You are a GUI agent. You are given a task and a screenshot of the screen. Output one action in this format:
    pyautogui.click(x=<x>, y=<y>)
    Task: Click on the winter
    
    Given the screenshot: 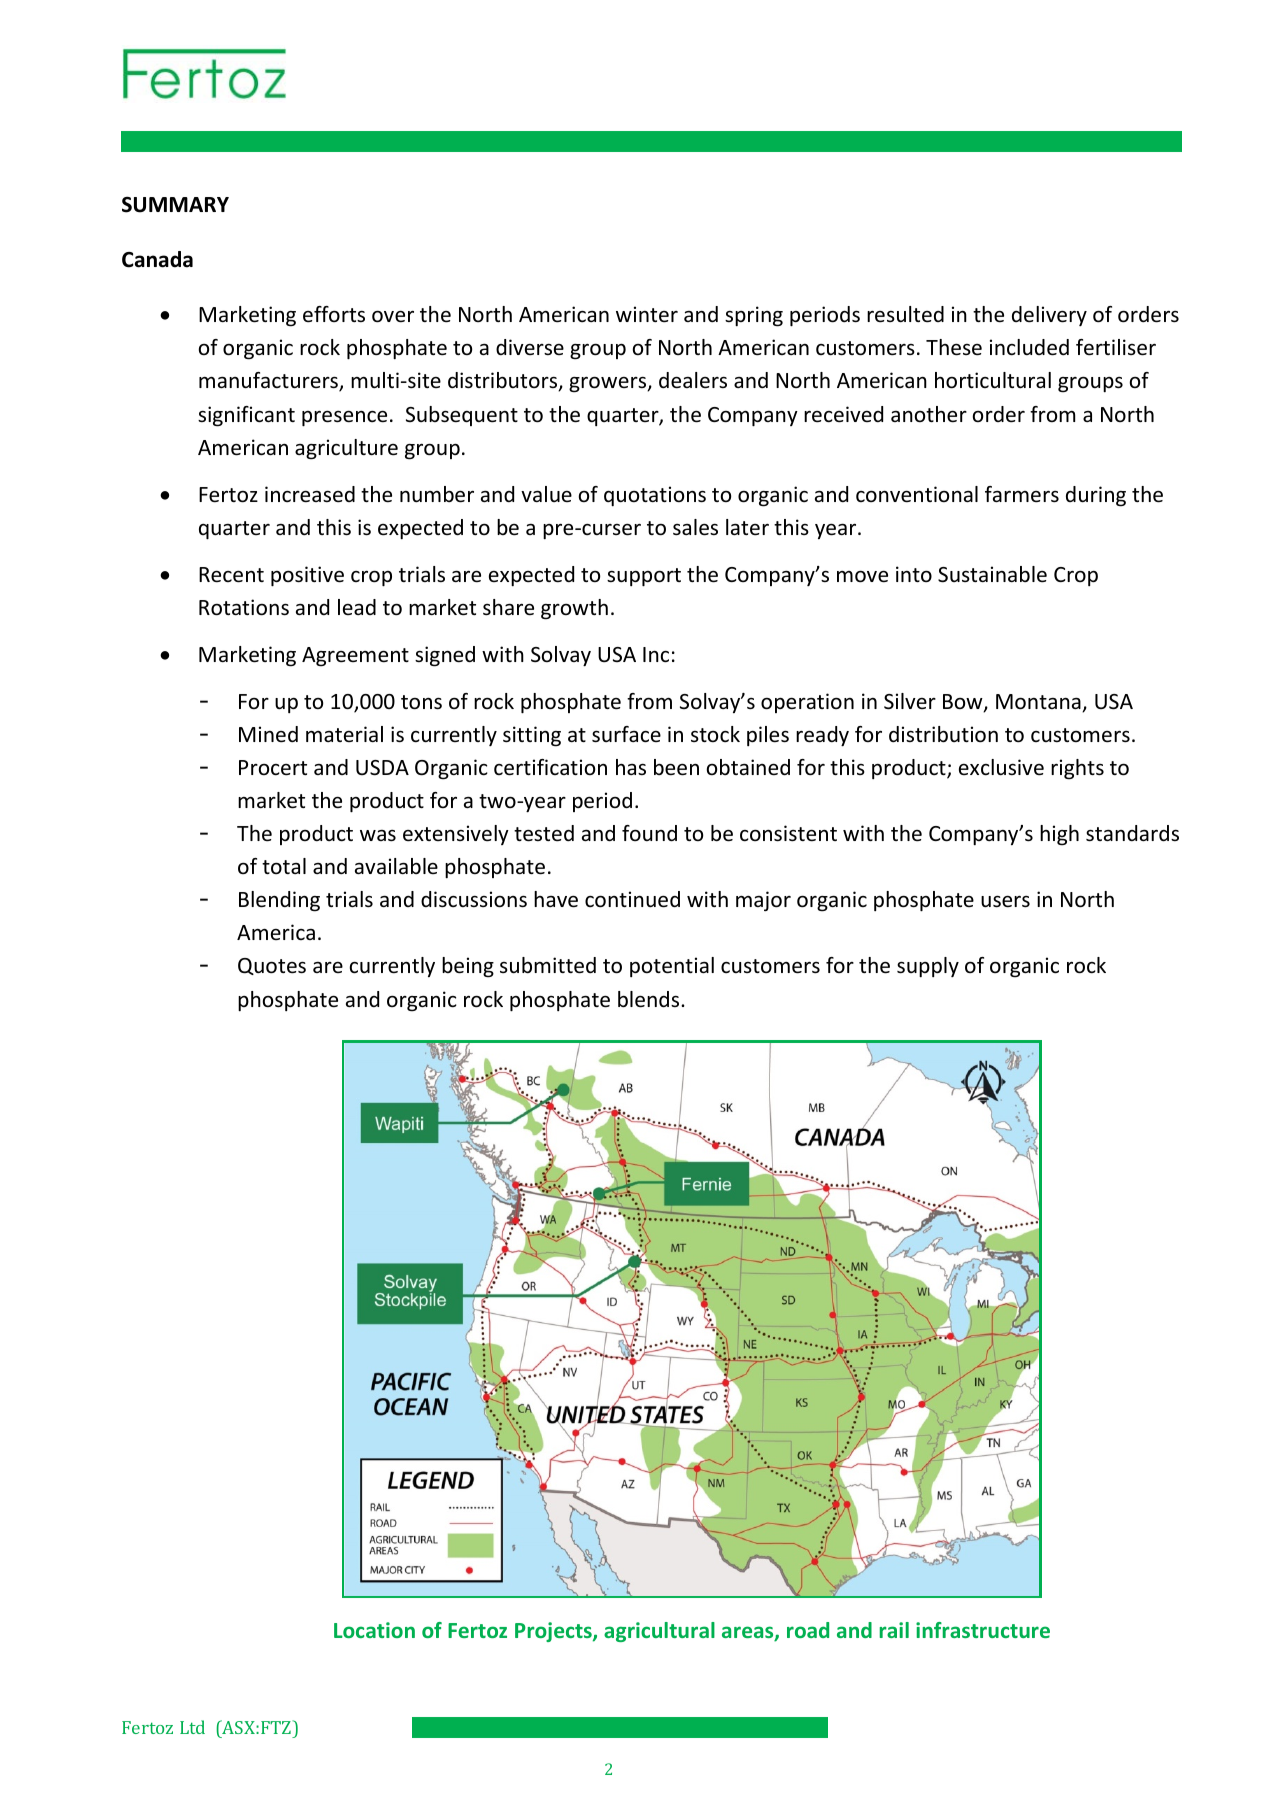 What is the action you would take?
    pyautogui.click(x=647, y=314)
